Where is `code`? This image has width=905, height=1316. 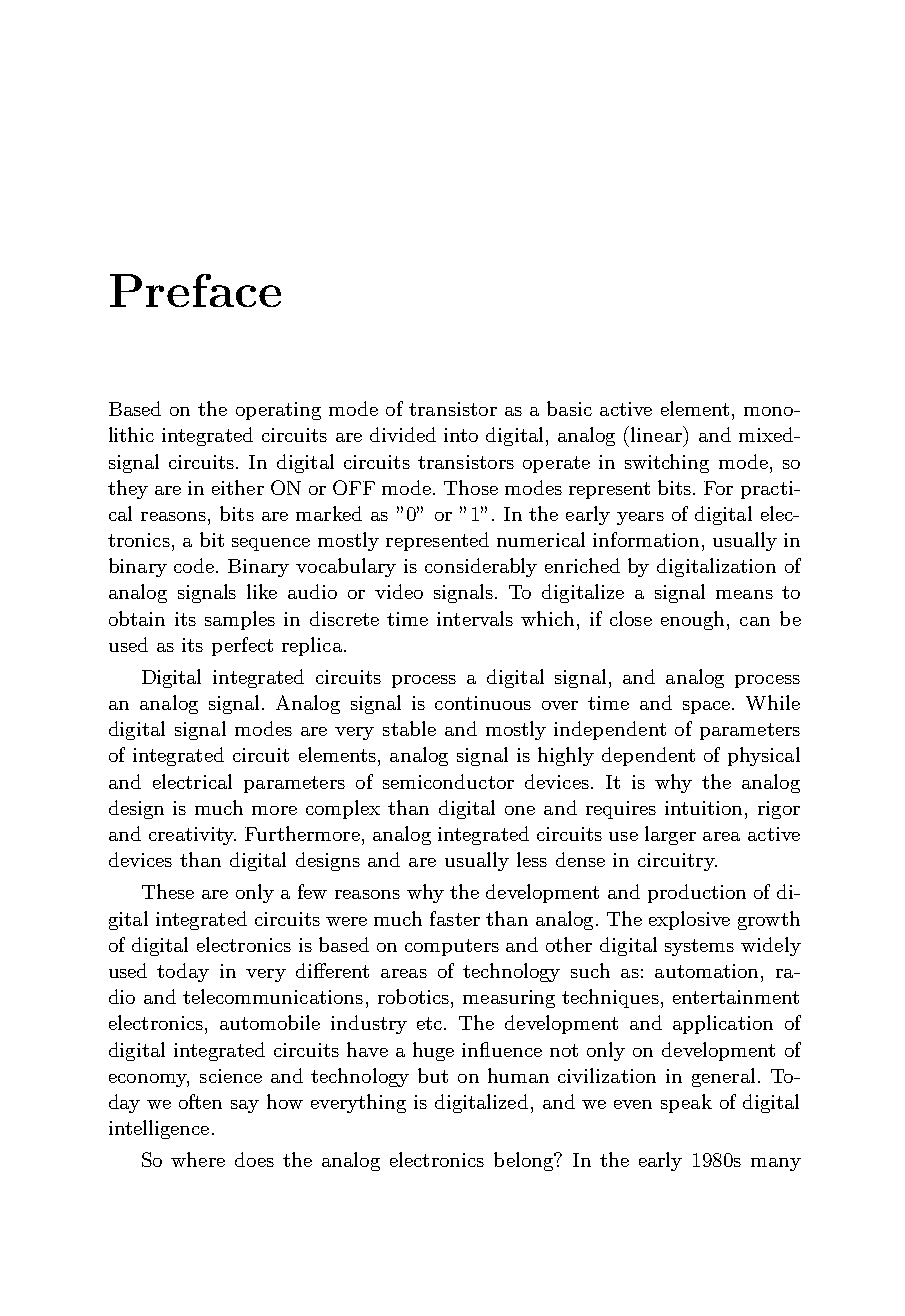 code is located at coordinates (195, 565).
